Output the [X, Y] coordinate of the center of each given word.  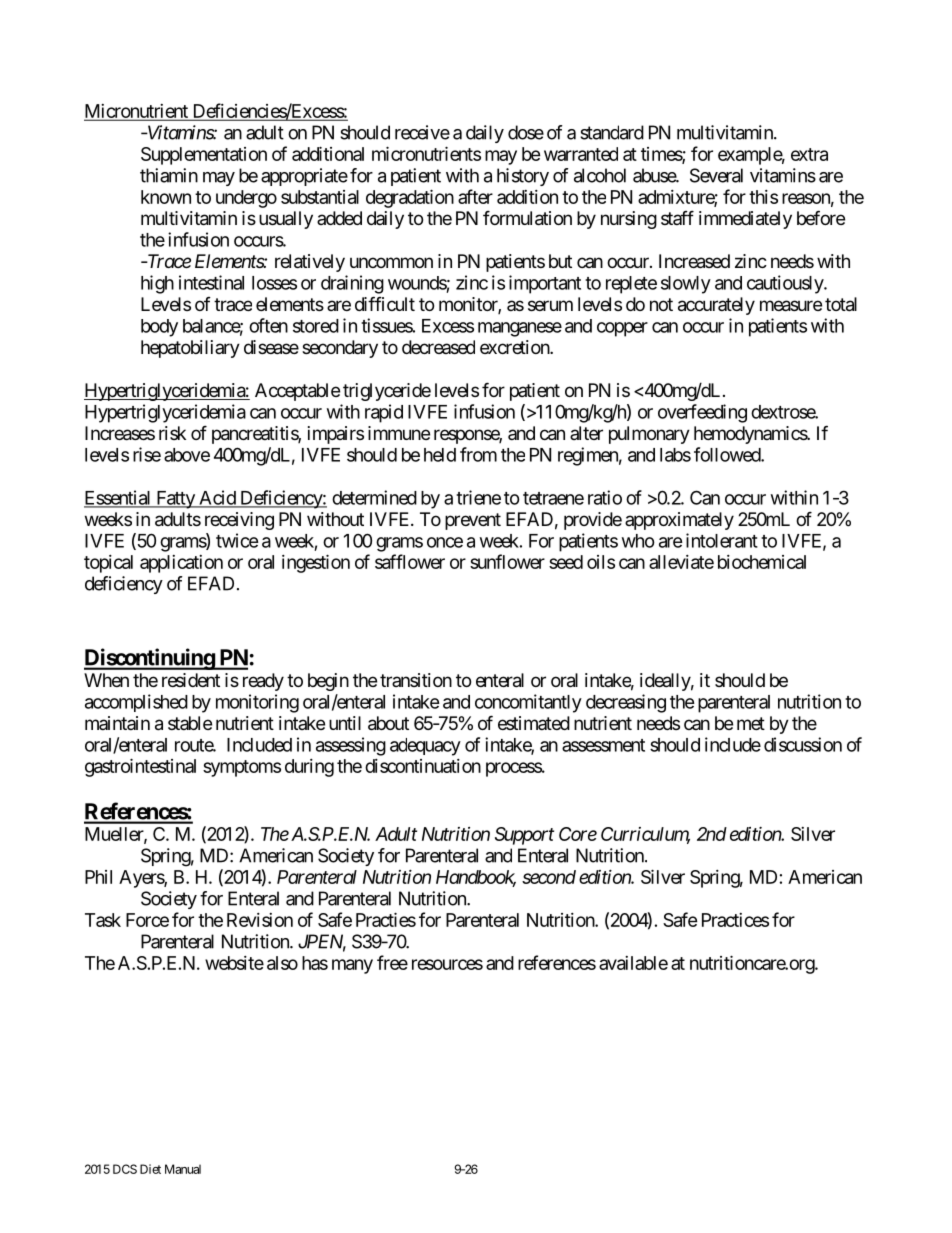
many [352, 966]
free [392, 962]
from [478, 454]
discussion [803, 744]
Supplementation [204, 156]
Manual [183, 1169]
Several [716, 175]
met [751, 723]
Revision [260, 920]
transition [416, 680]
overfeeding [702, 413]
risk [172, 433]
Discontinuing [150, 659]
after [475, 196]
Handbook [476, 878]
